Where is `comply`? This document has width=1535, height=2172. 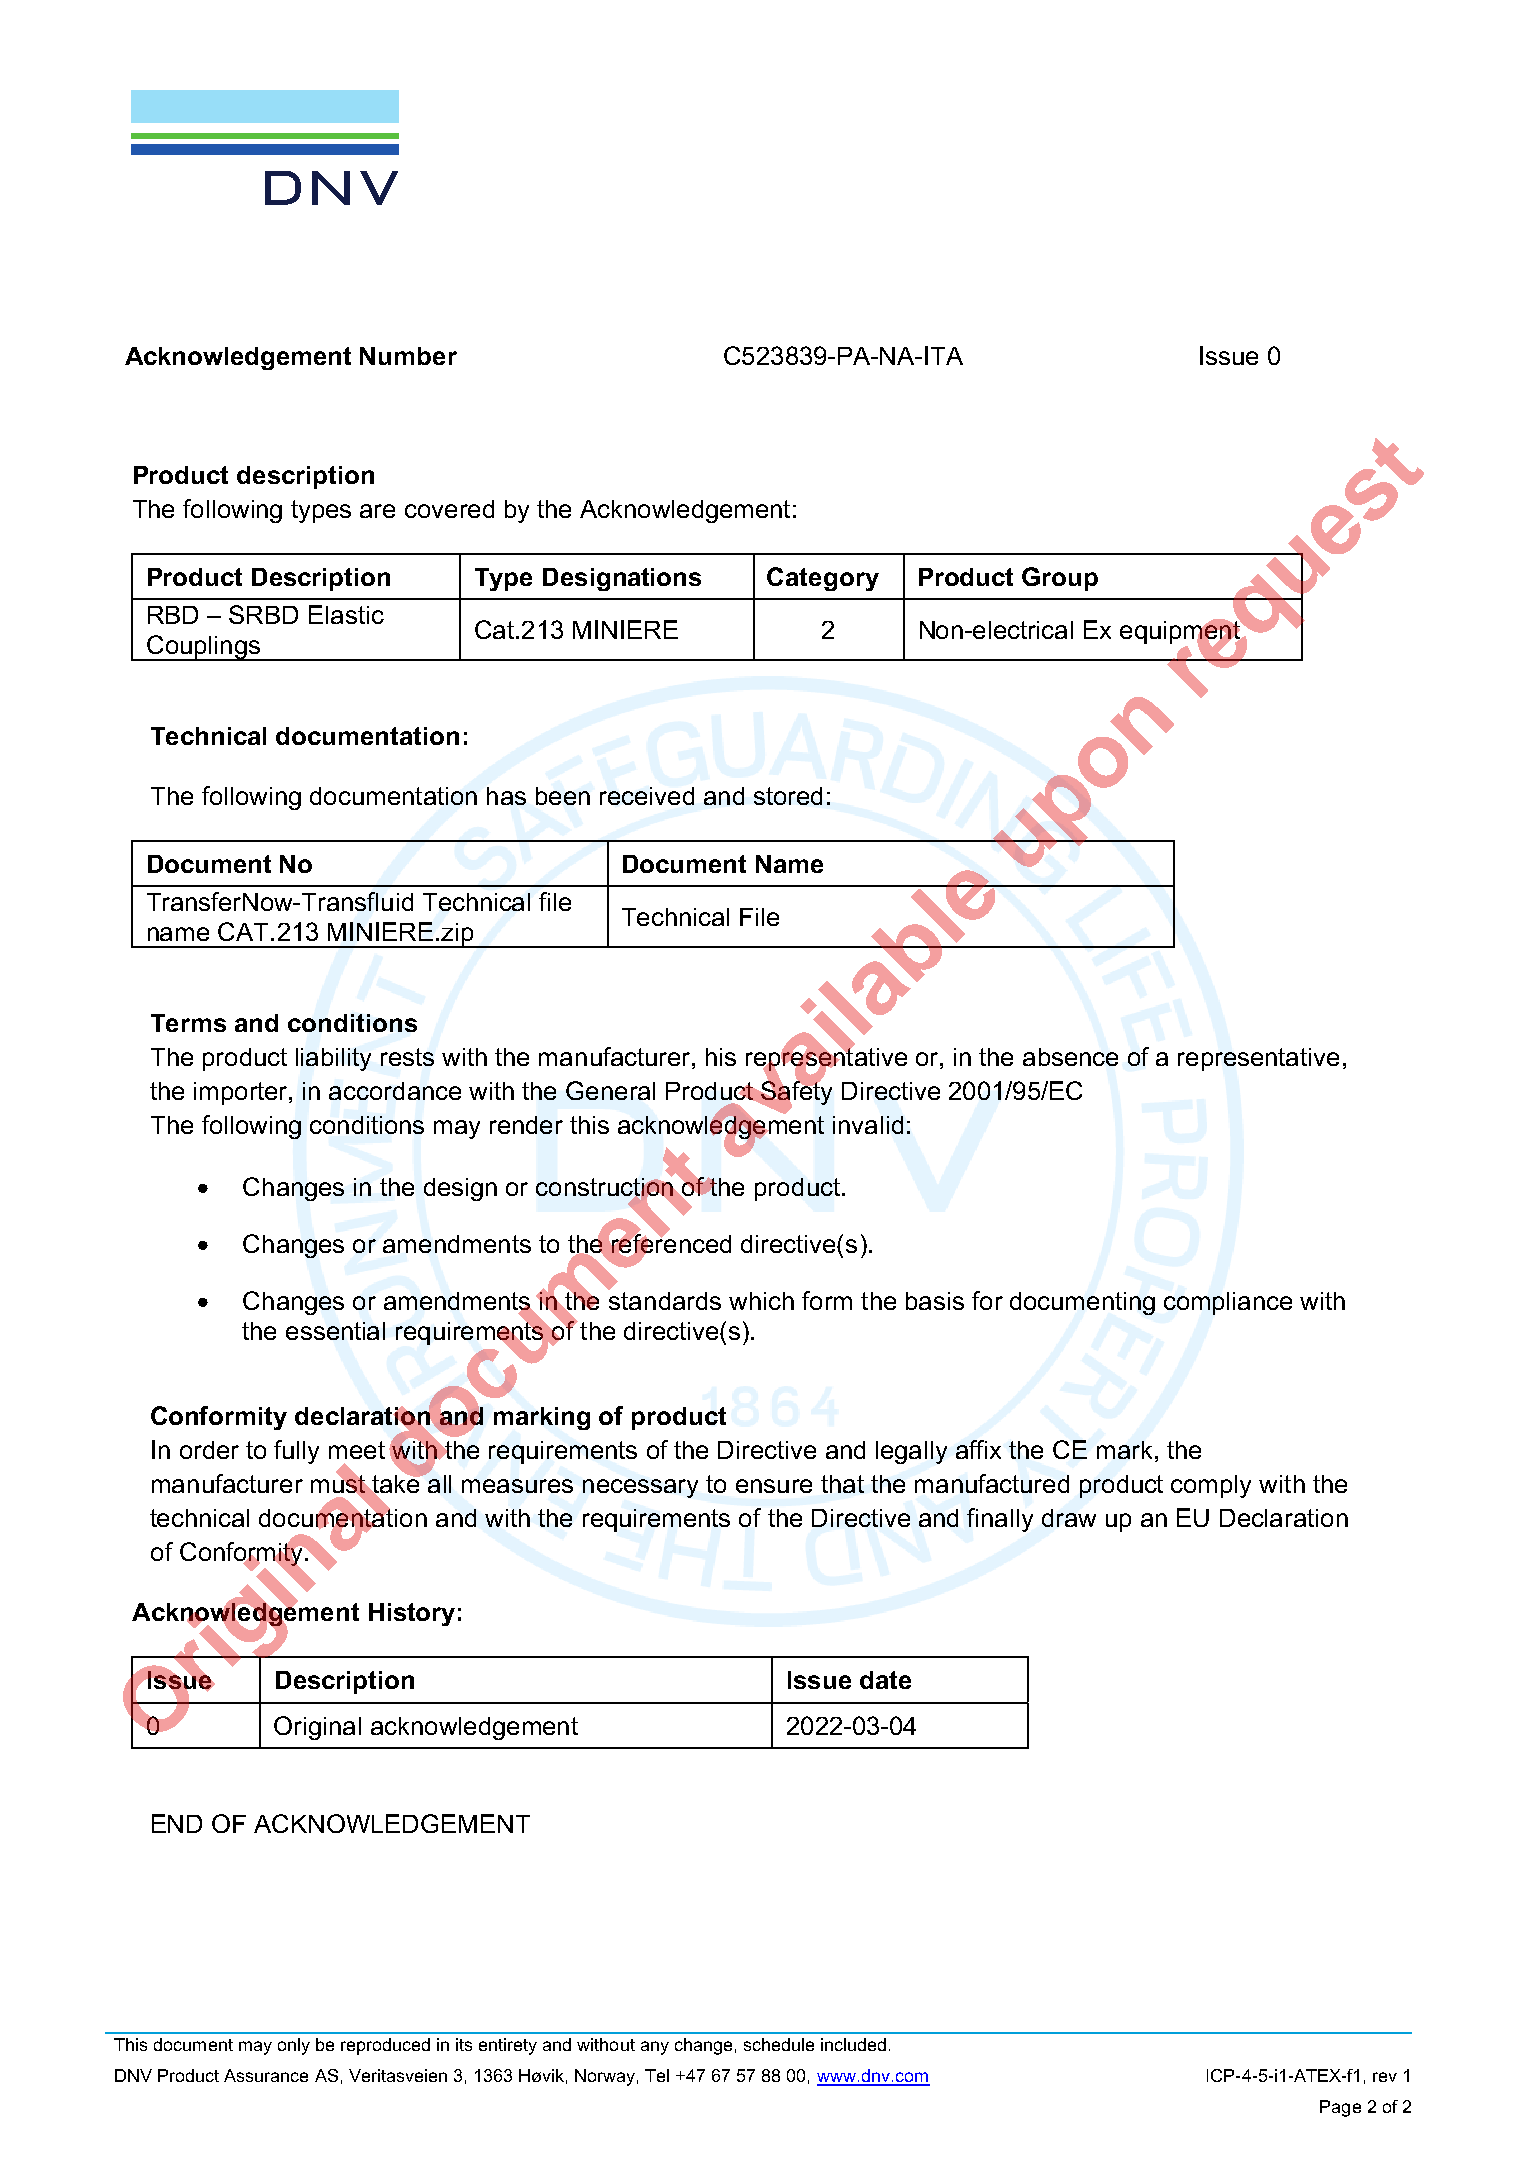 comply is located at coordinates (1211, 1486).
